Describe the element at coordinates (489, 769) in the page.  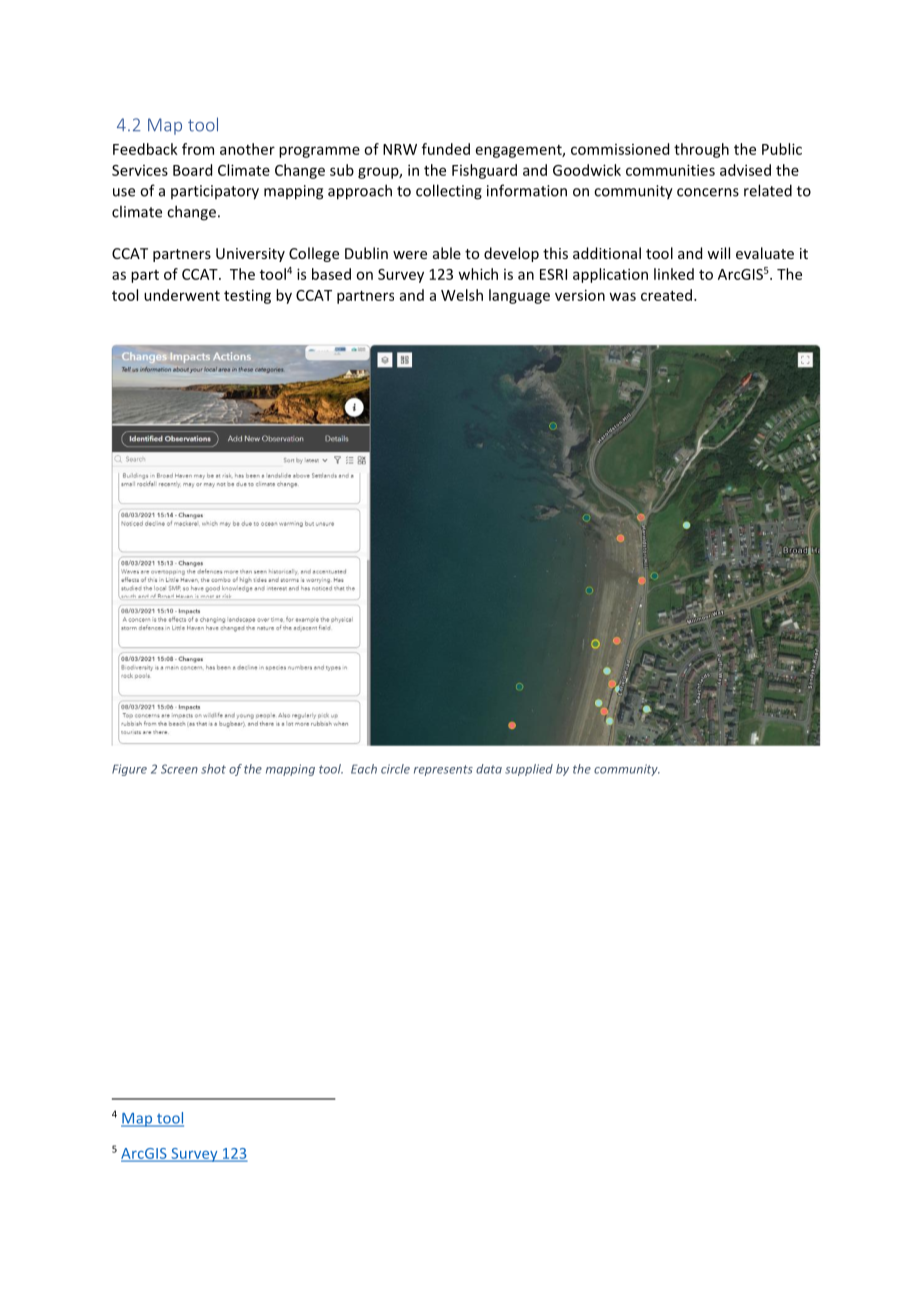
I see `data` at that location.
